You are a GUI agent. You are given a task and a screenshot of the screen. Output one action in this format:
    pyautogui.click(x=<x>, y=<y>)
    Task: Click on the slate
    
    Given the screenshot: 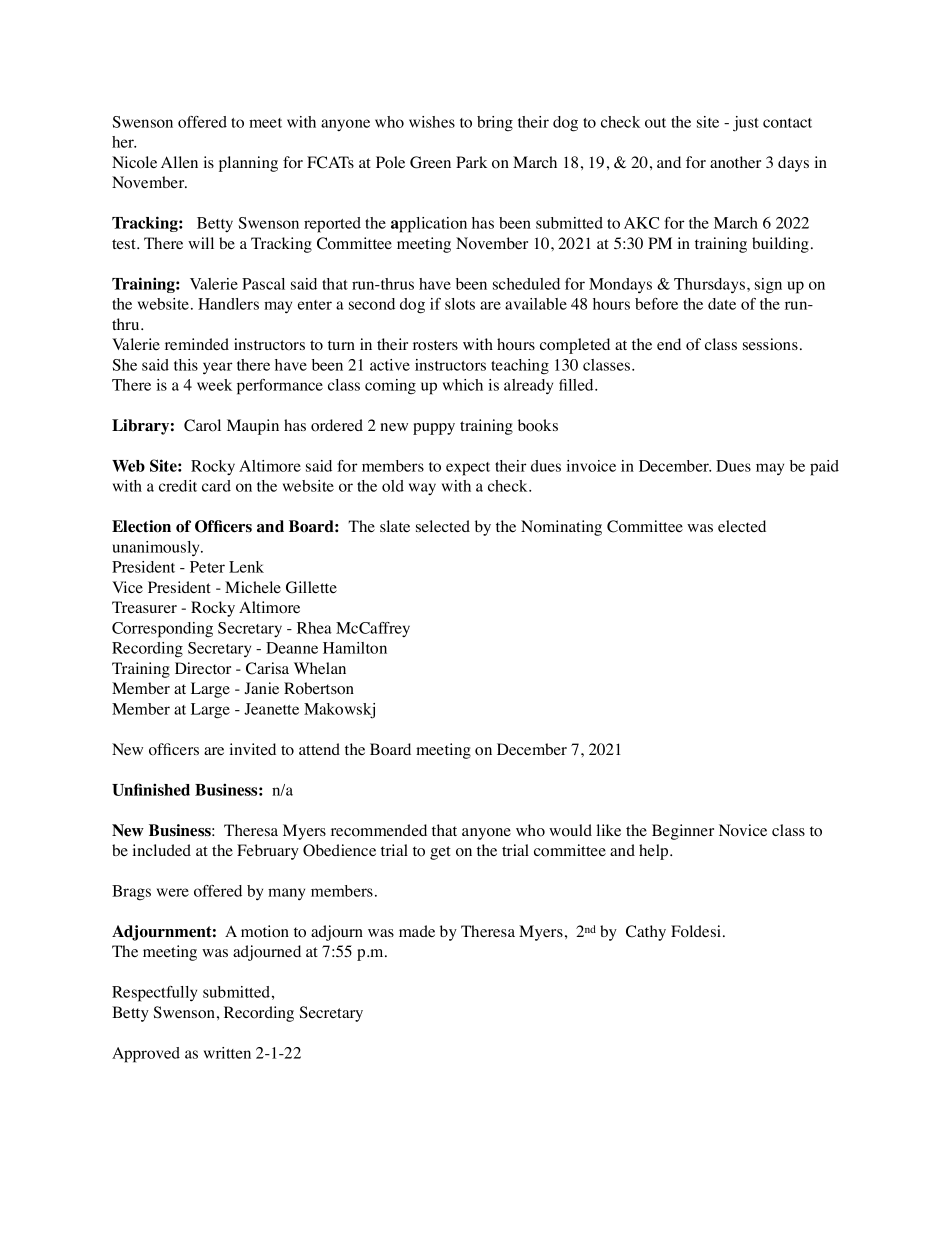 What is the action you would take?
    pyautogui.click(x=395, y=526)
